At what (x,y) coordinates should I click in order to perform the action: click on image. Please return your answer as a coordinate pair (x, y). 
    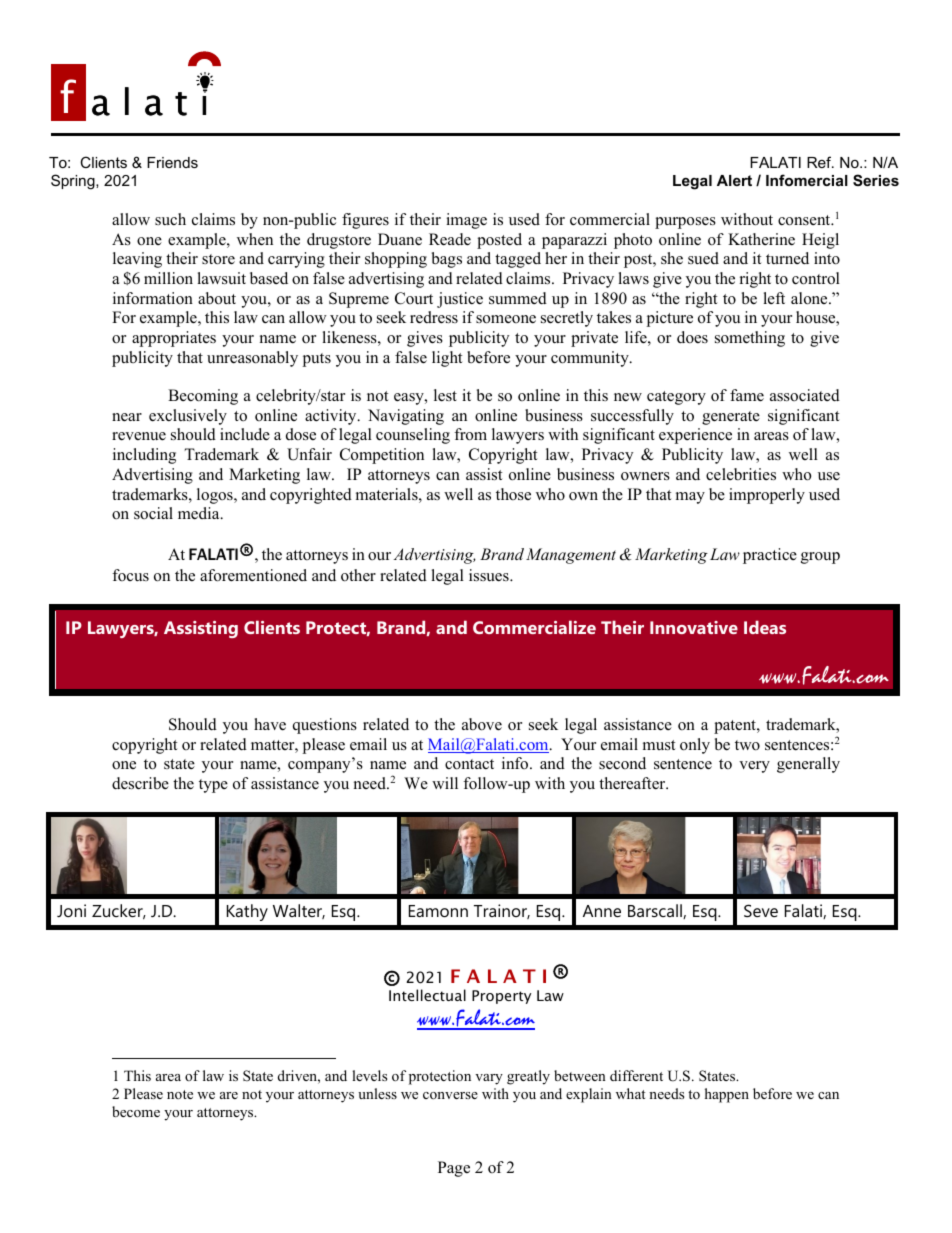
    Looking at the image, I should click on (466, 221).
